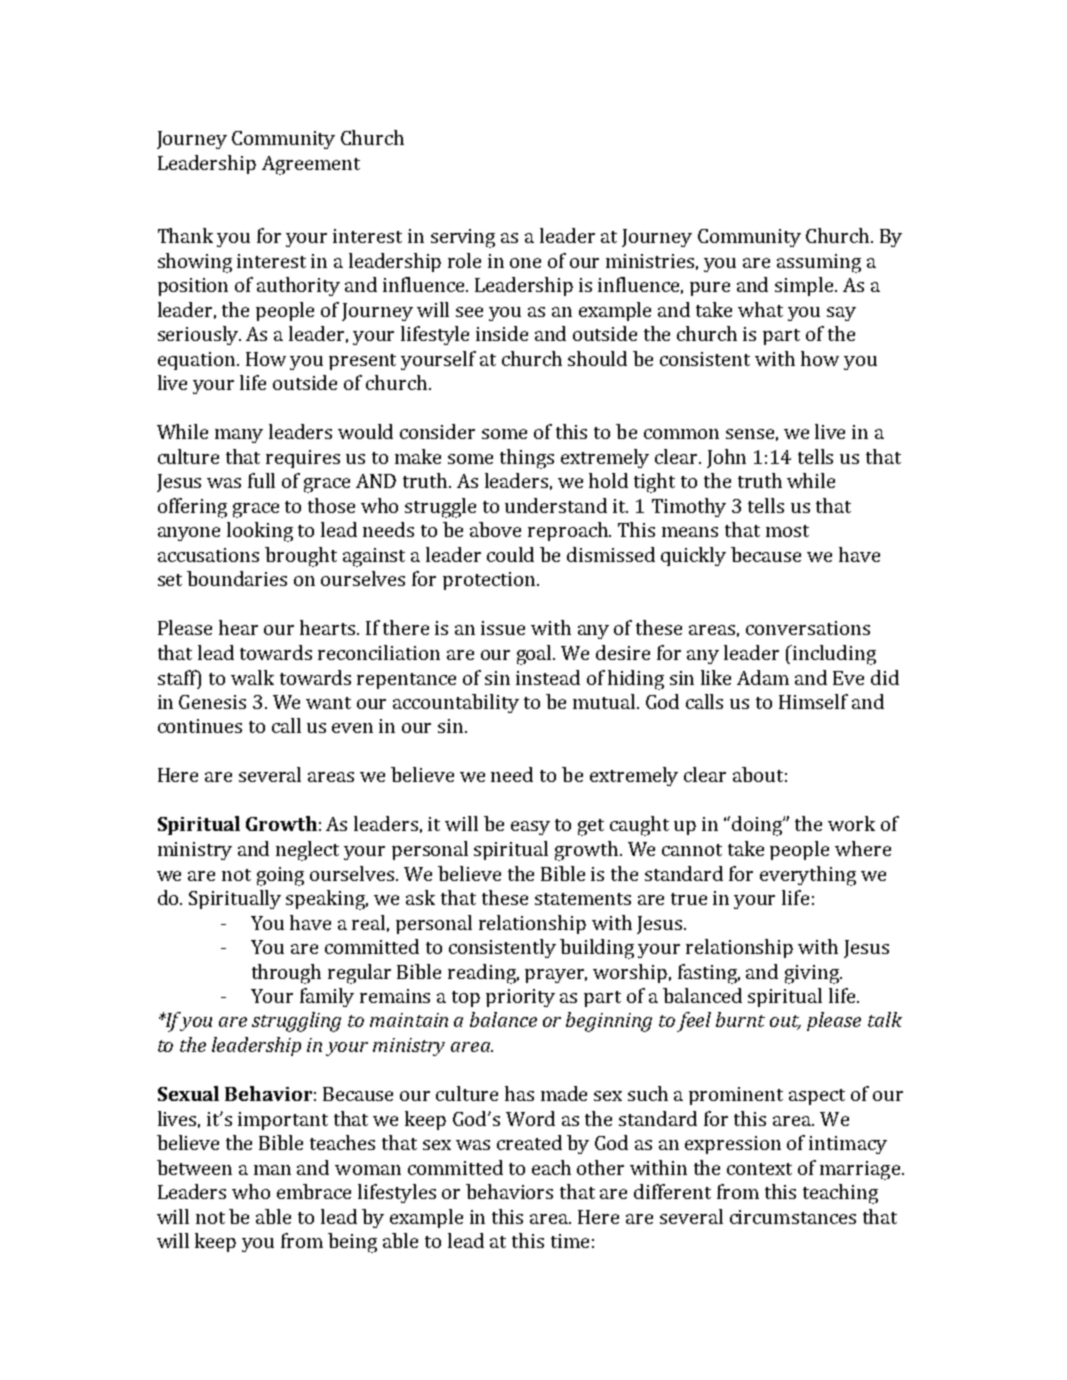  What do you see at coordinates (314, 1191) in the page?
I see `embrace` at bounding box center [314, 1191].
